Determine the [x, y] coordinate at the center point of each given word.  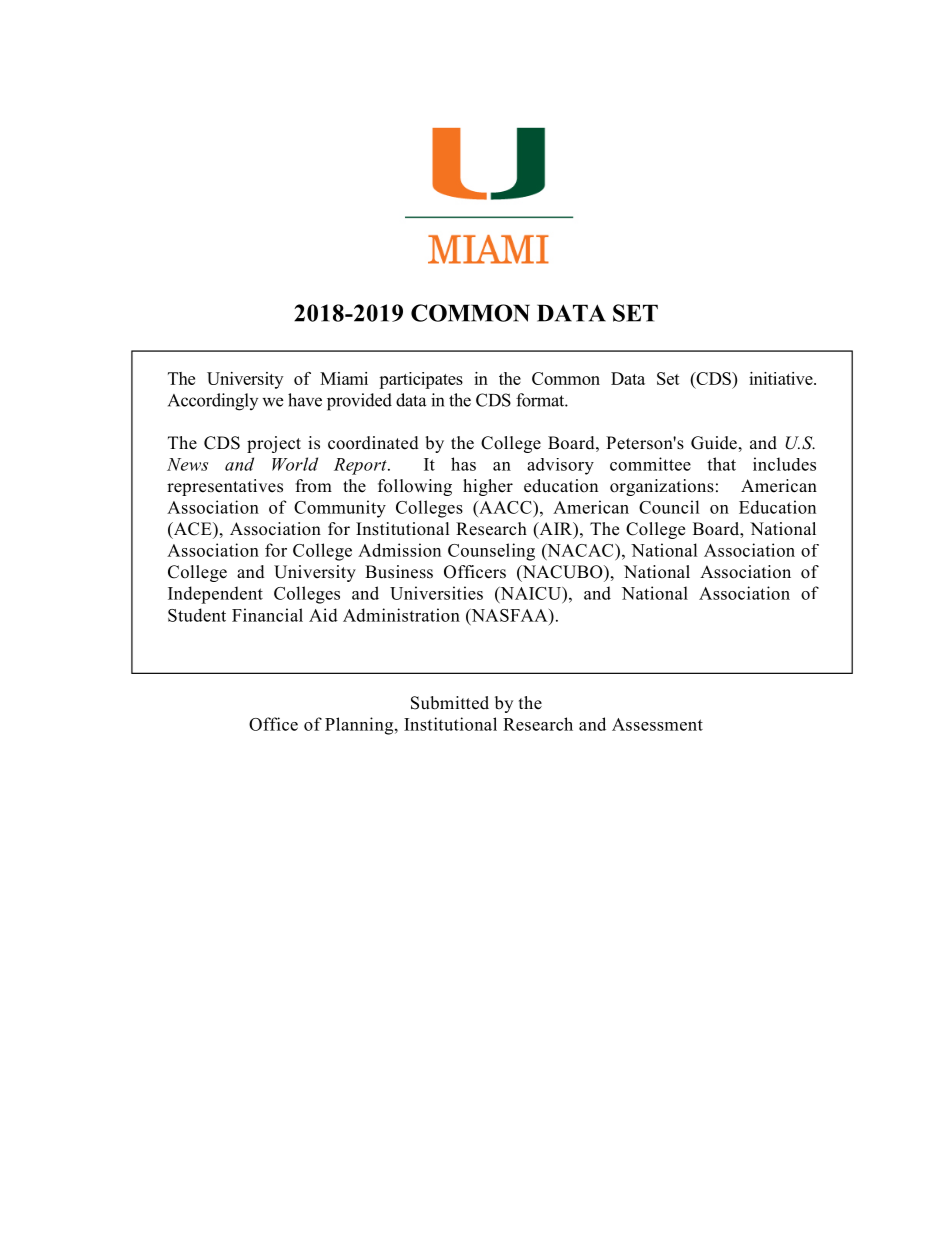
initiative [782, 378]
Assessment [657, 724]
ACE [192, 530]
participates [421, 380]
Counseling [491, 552]
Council [669, 507]
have [305, 400]
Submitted [450, 703]
